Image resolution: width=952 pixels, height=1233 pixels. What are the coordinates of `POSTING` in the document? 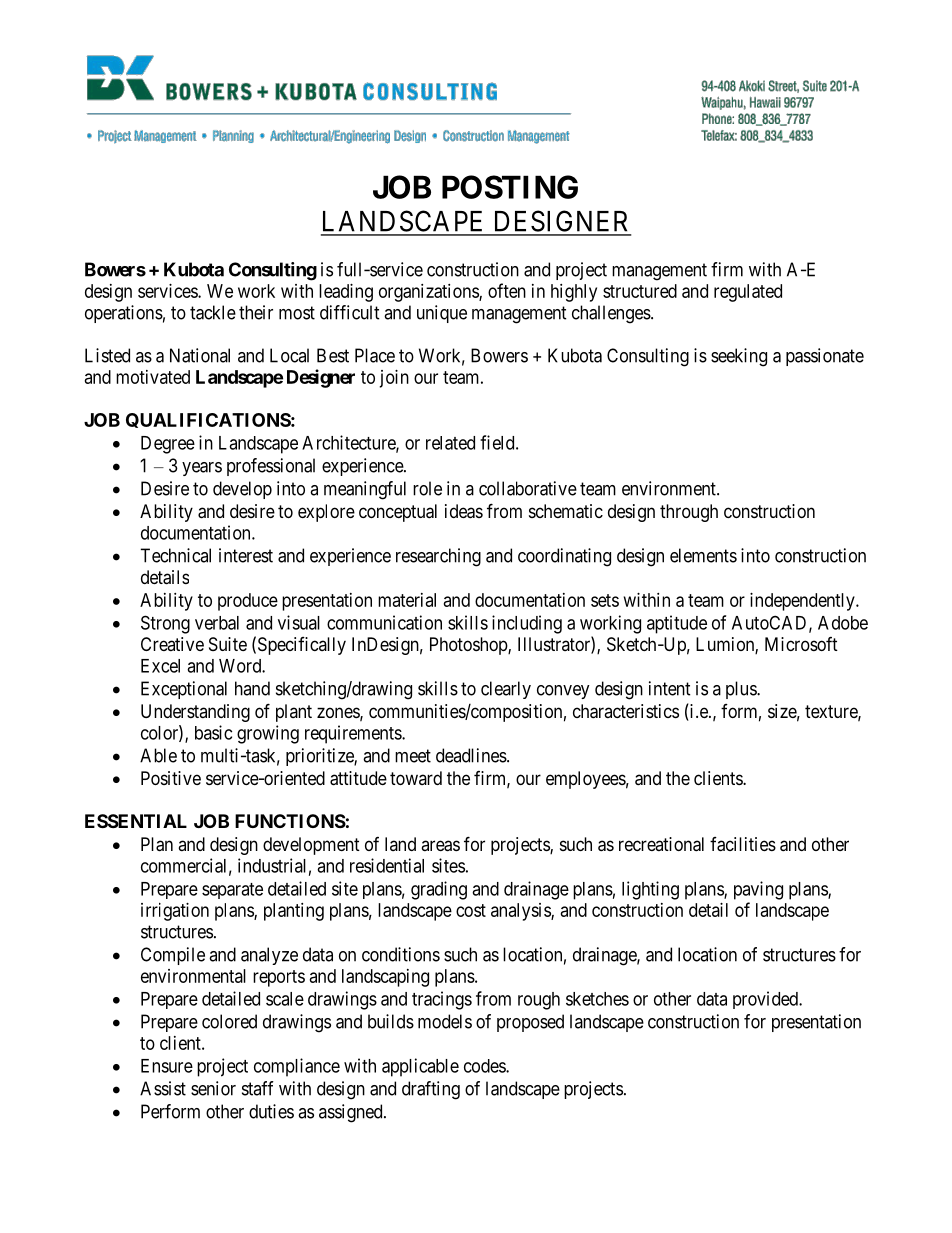 It's located at (510, 187).
